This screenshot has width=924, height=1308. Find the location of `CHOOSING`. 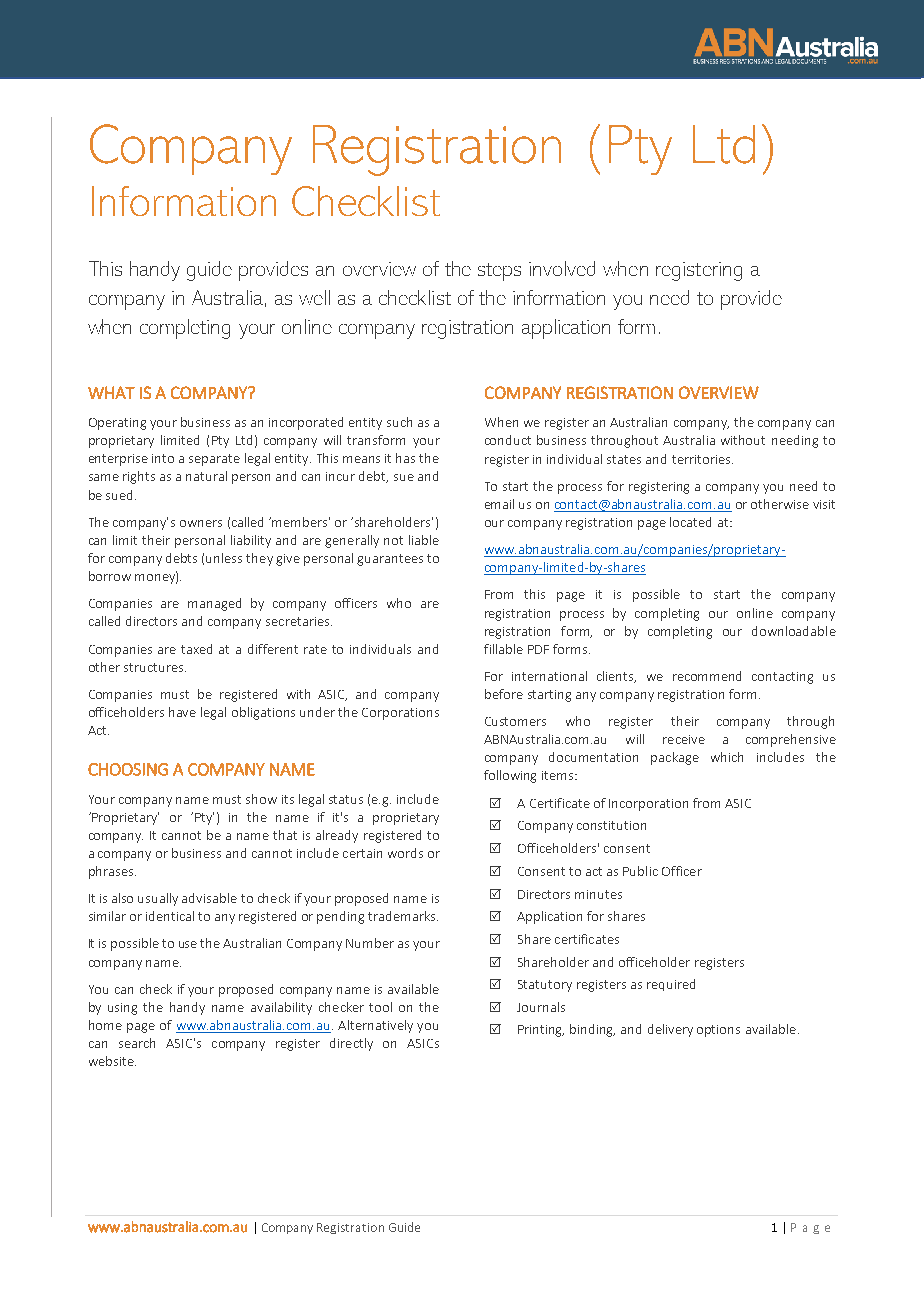

CHOOSING is located at coordinates (128, 769).
